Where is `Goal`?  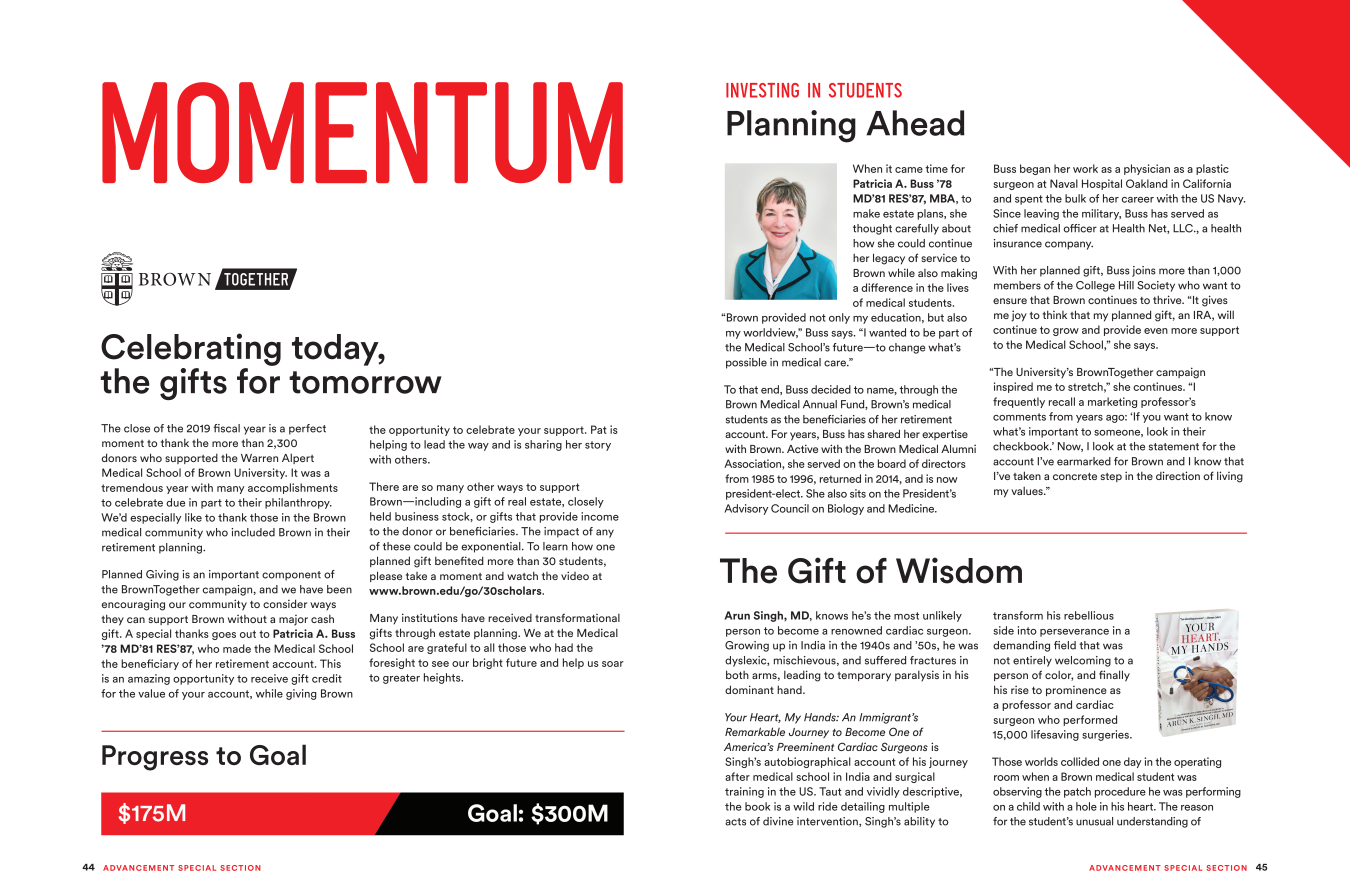 Goal is located at coordinates (278, 754).
